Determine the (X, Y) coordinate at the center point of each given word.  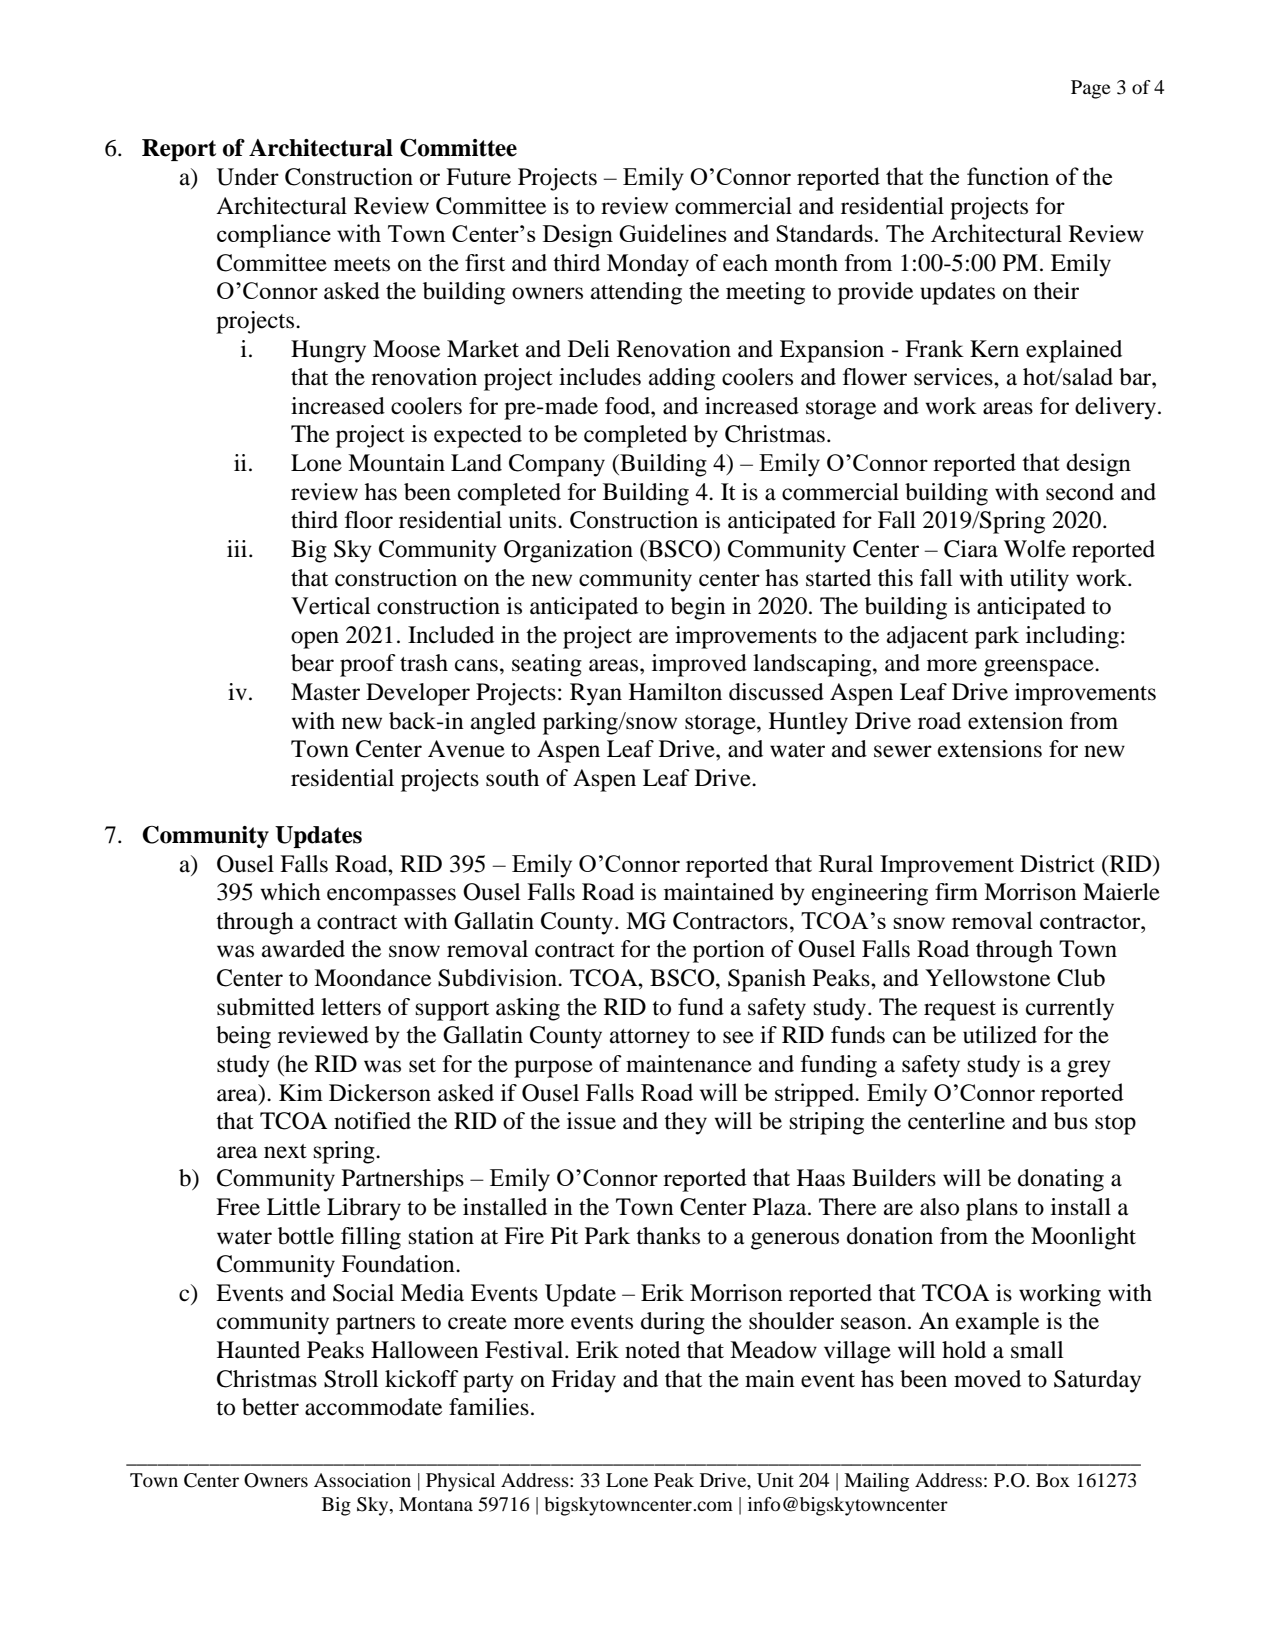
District (1057, 864)
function (1008, 176)
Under (248, 177)
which (290, 892)
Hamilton (675, 692)
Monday (648, 265)
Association (362, 1480)
